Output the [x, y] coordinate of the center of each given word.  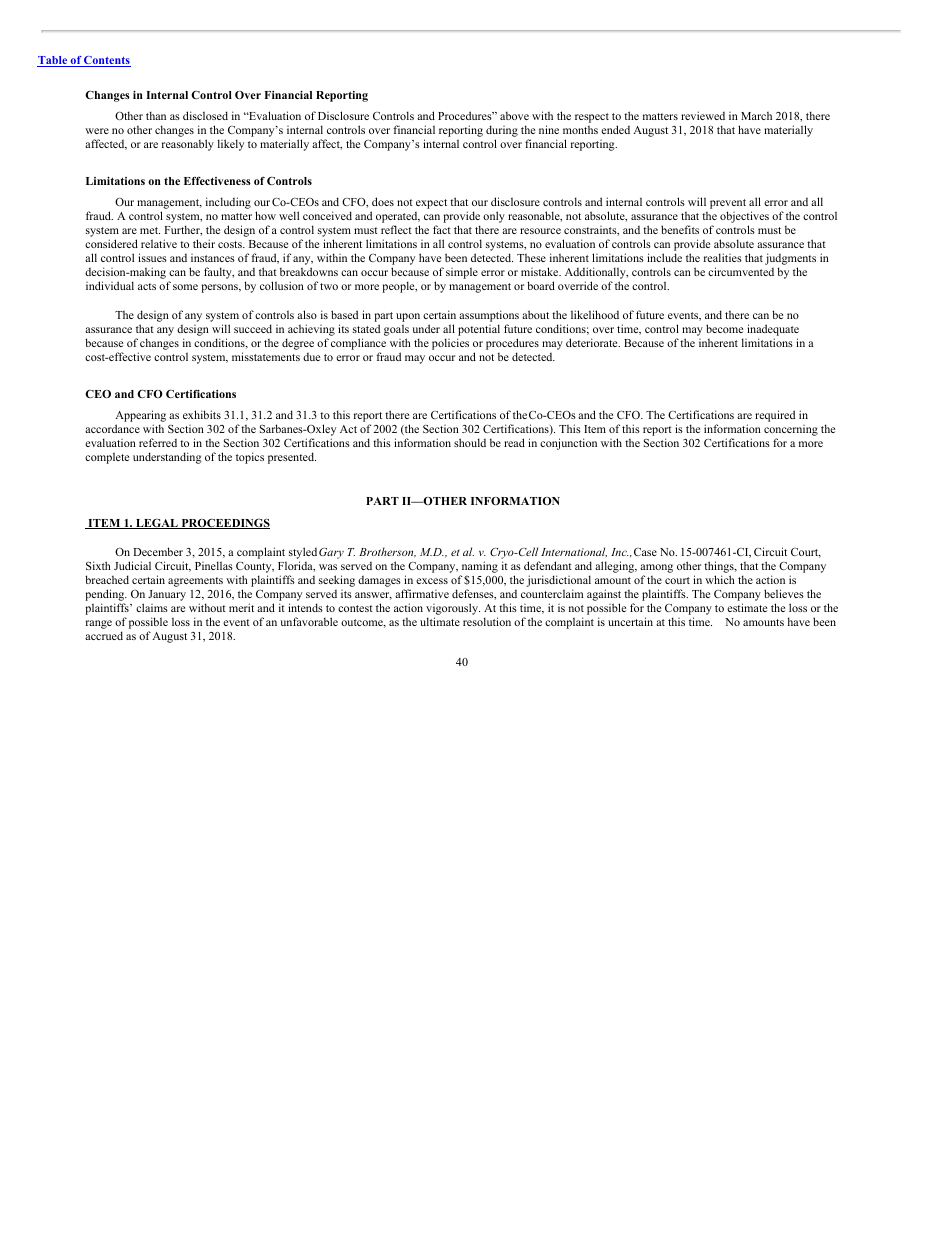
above [514, 116]
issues [152, 257]
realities [723, 257]
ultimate [440, 621]
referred [158, 442]
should [470, 442]
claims [152, 607]
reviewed [703, 115]
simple [462, 273]
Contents [106, 61]
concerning [791, 432]
